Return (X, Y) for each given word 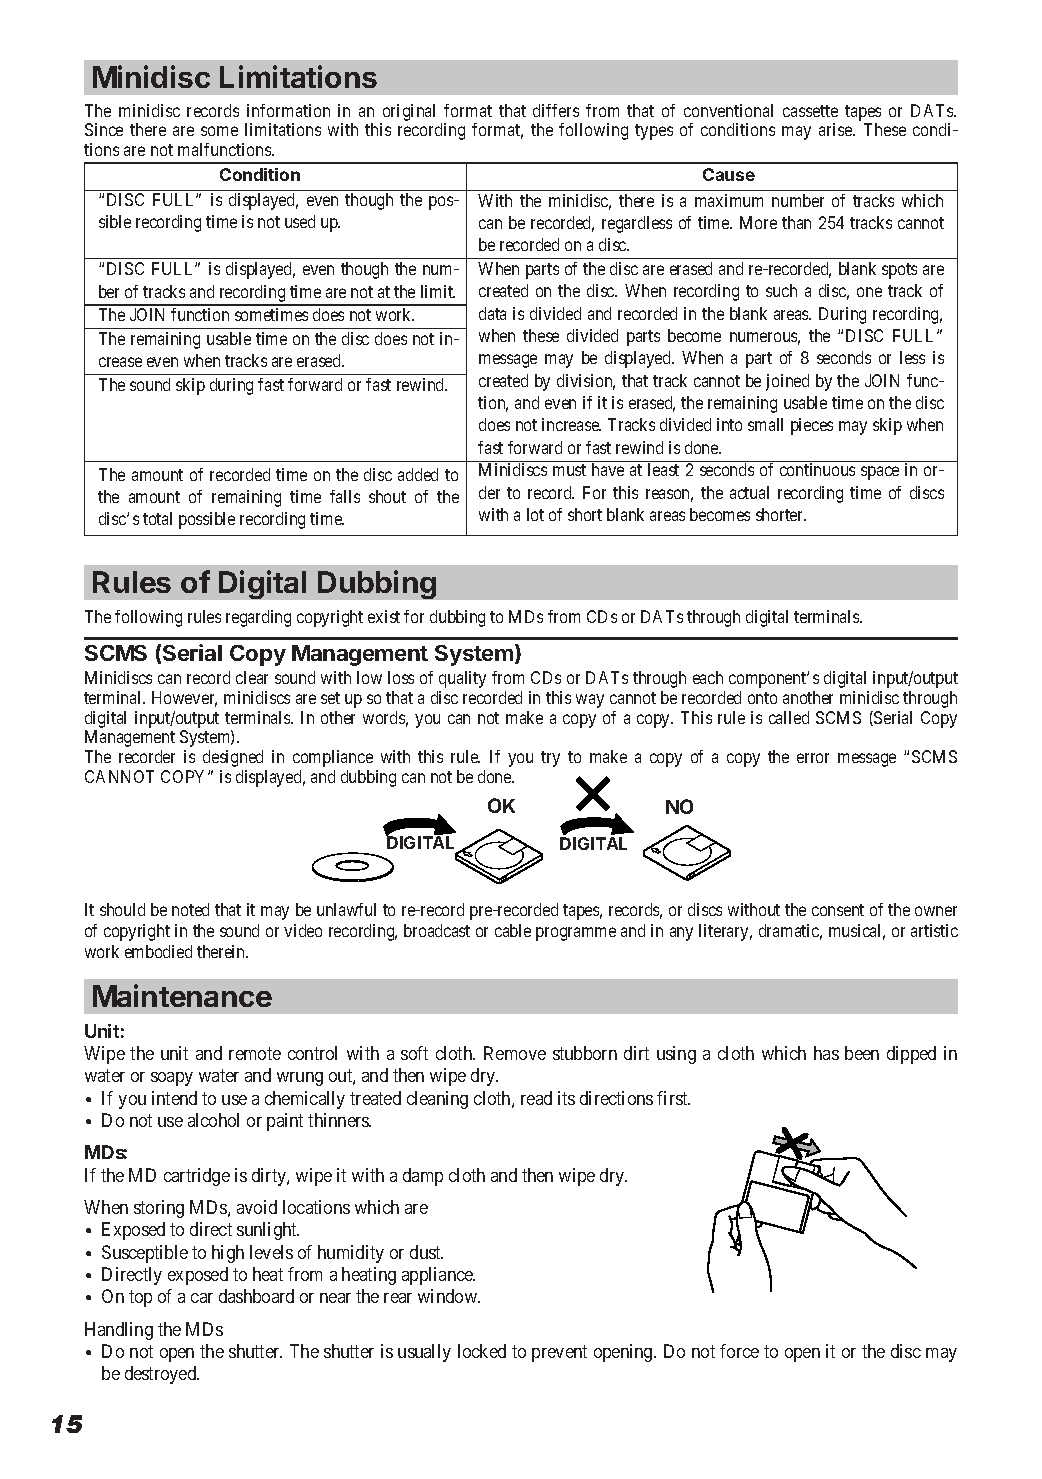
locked (482, 1351)
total (157, 518)
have (608, 469)
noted (190, 909)
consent (838, 910)
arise (837, 129)
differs (556, 110)
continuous (817, 469)
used (300, 221)
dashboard (256, 1296)
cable (513, 930)
